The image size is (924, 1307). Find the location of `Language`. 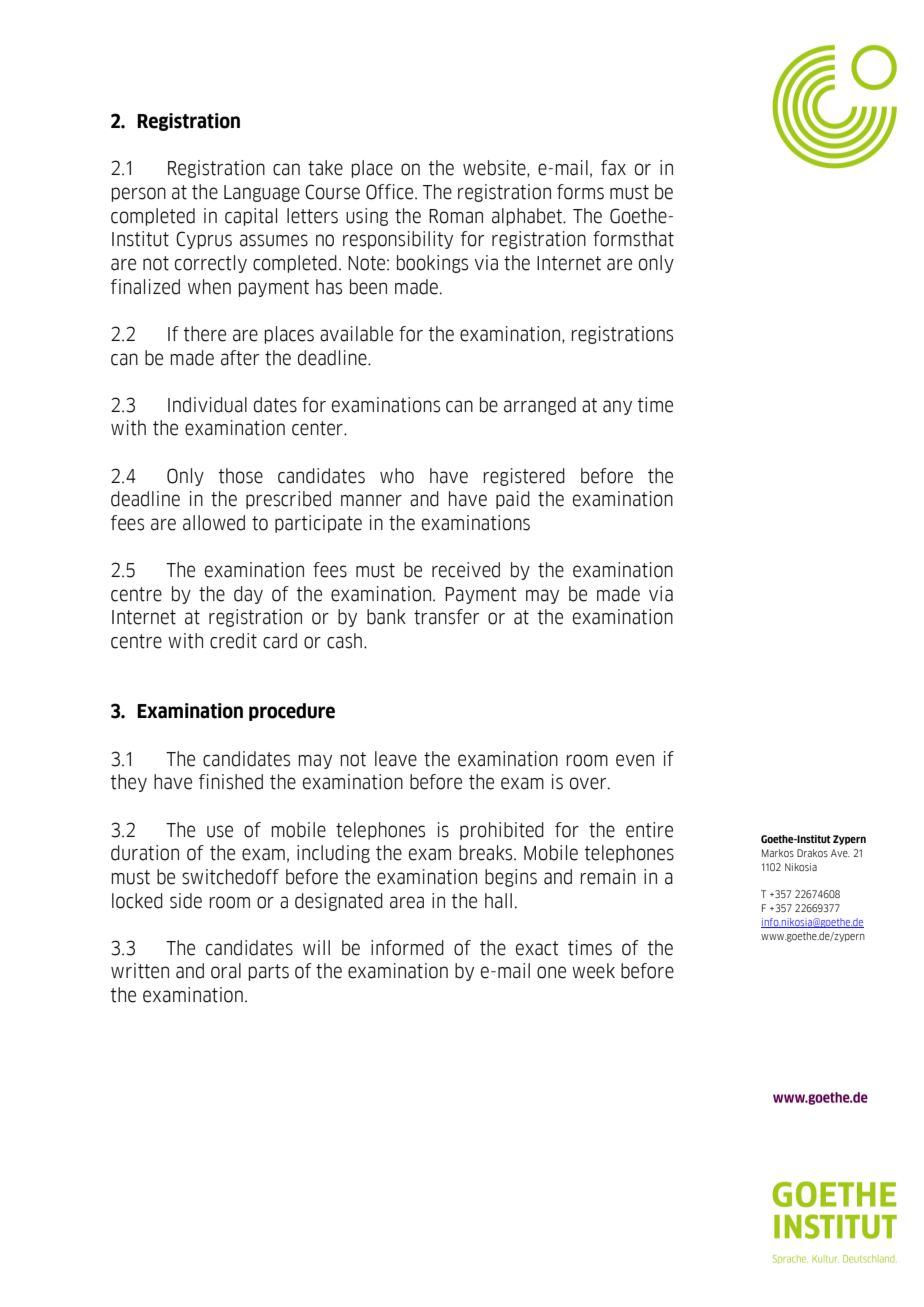

Language is located at coordinates (262, 193).
